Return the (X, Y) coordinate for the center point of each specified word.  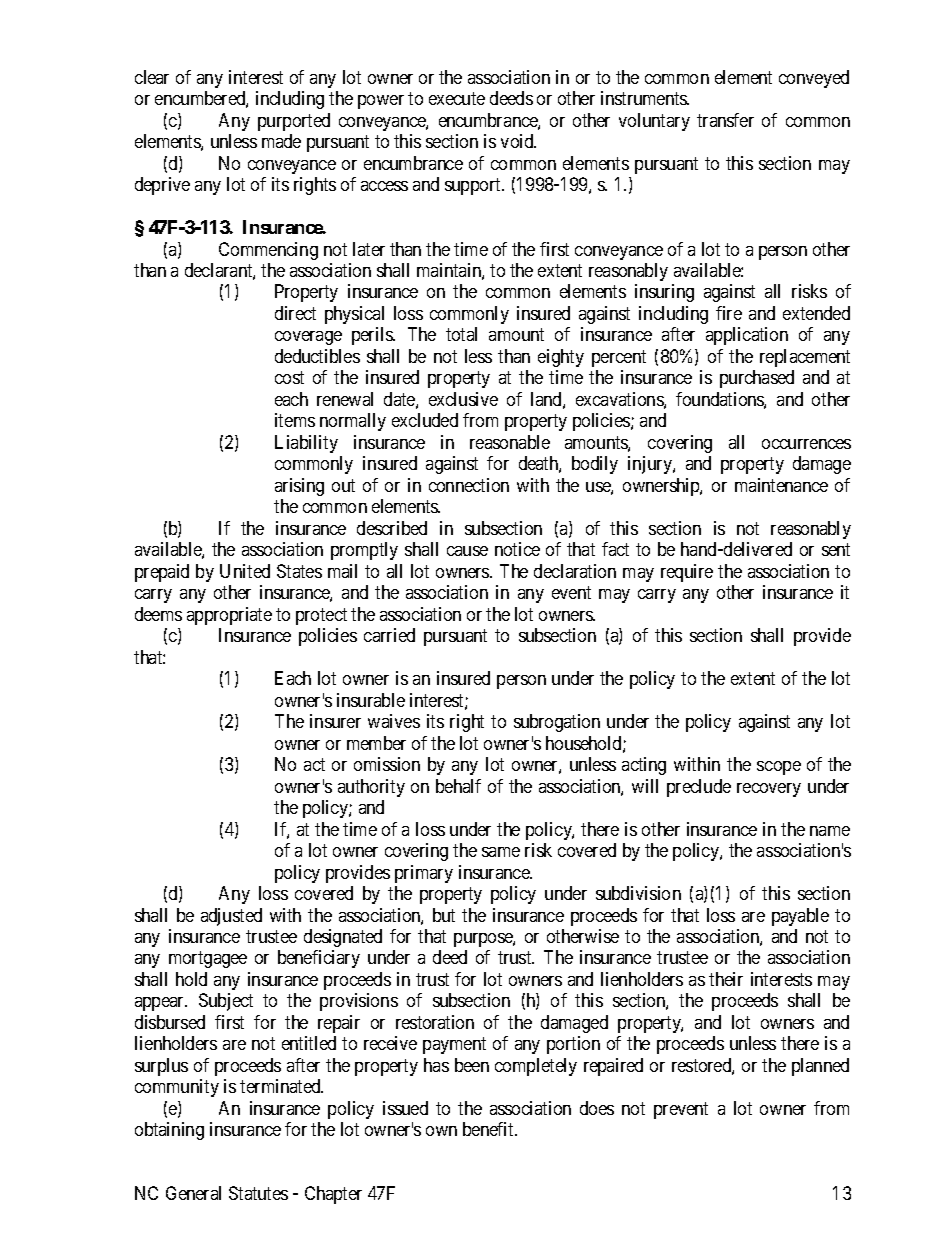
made (281, 141)
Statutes (258, 1193)
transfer (725, 120)
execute (457, 98)
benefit (489, 1129)
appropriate (229, 616)
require (687, 573)
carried (389, 635)
